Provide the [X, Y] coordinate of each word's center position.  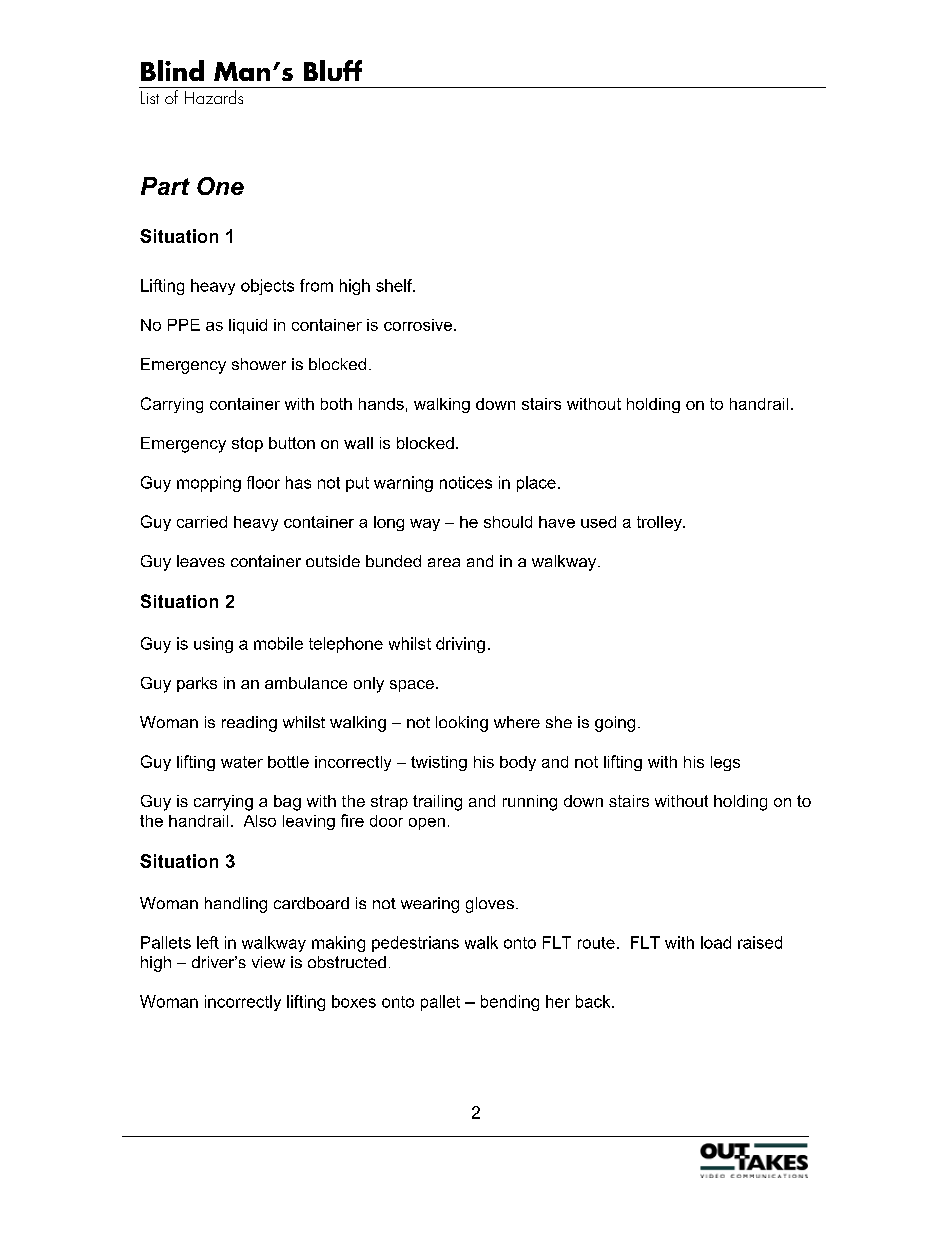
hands [381, 404]
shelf [395, 285]
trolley [660, 523]
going [615, 724]
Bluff [333, 70]
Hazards [214, 97]
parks [197, 684]
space [412, 686]
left [208, 942]
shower [259, 364]
